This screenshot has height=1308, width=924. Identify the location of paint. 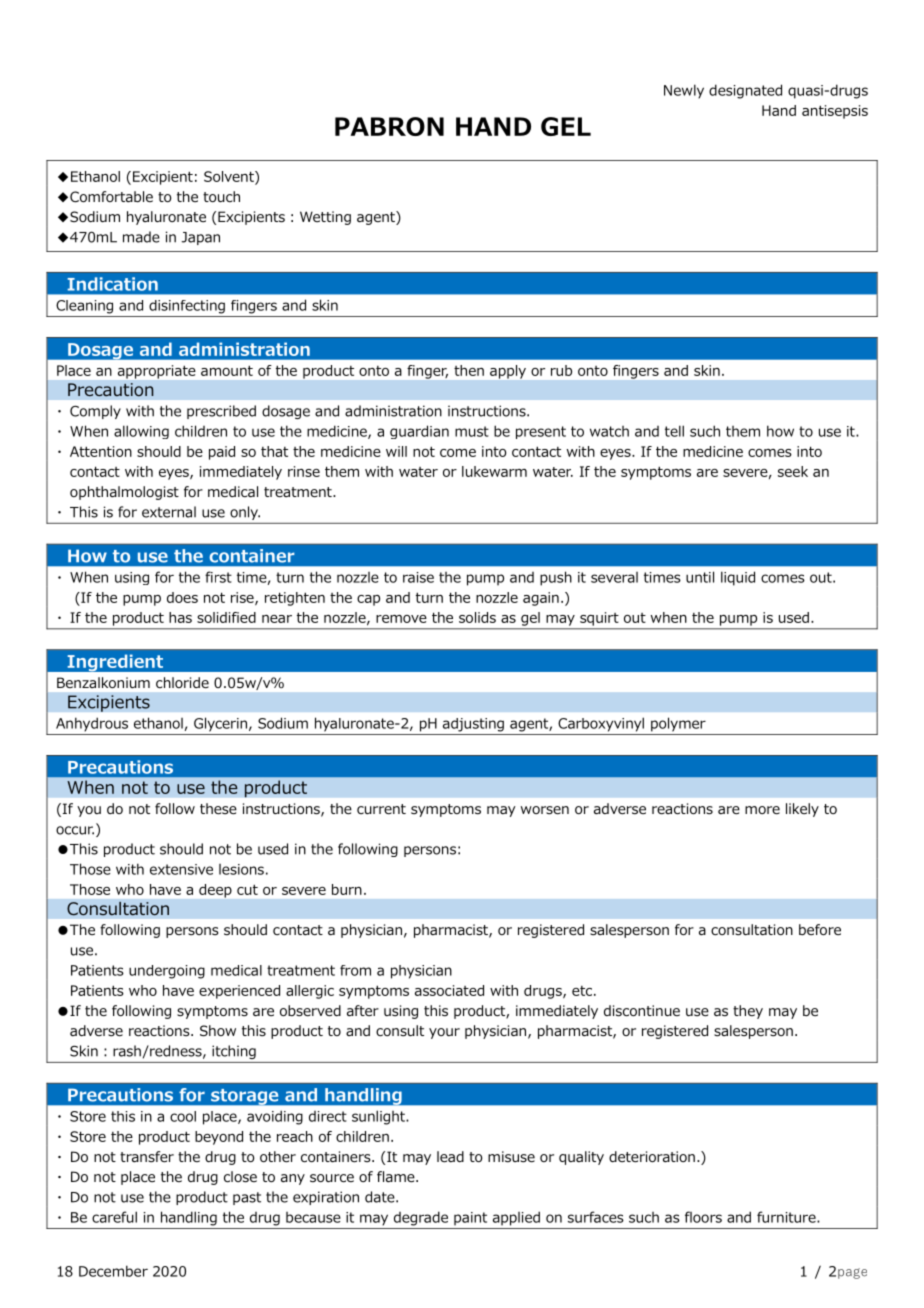
(470, 1219).
